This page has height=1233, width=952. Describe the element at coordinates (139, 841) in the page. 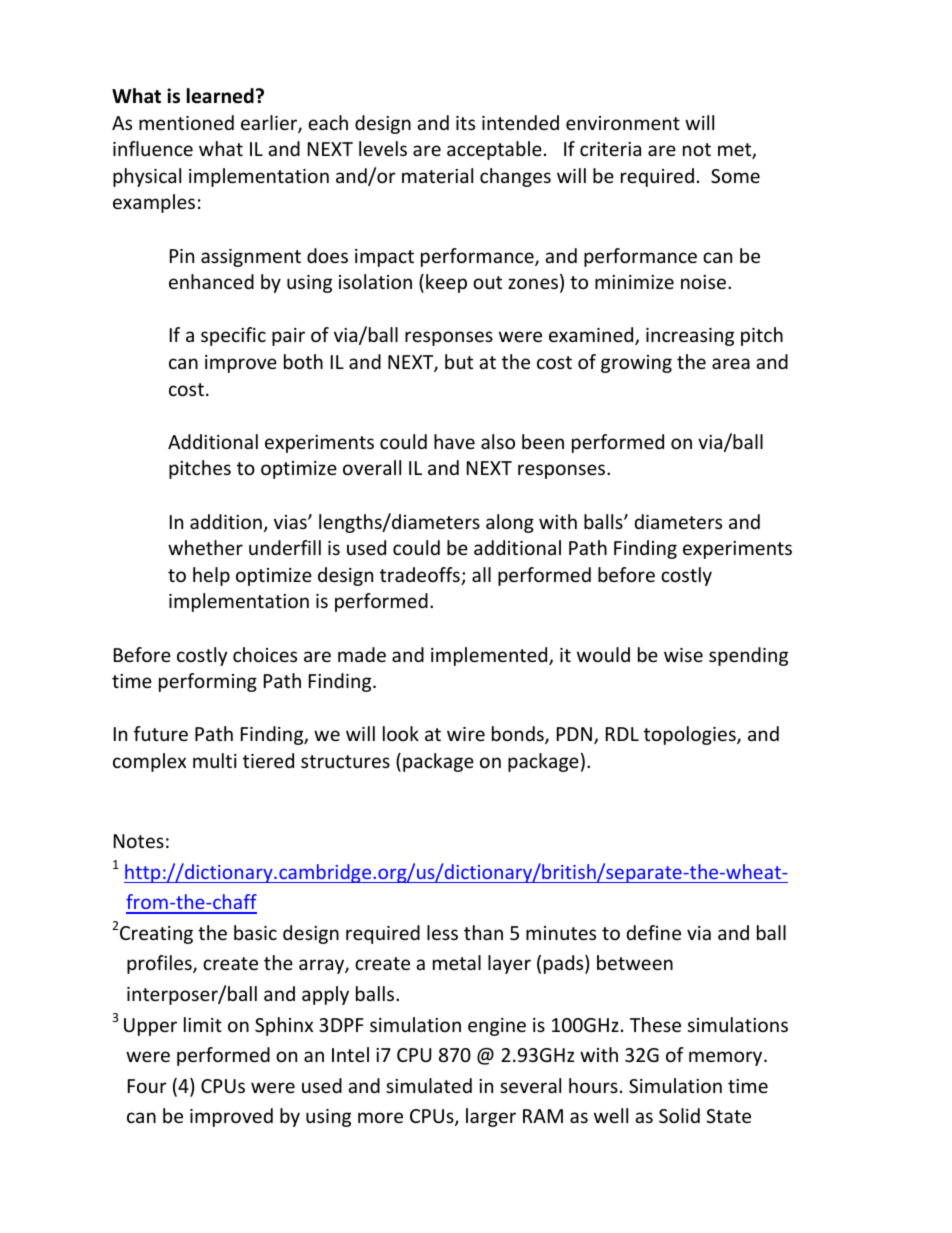

I see `Notes` at that location.
